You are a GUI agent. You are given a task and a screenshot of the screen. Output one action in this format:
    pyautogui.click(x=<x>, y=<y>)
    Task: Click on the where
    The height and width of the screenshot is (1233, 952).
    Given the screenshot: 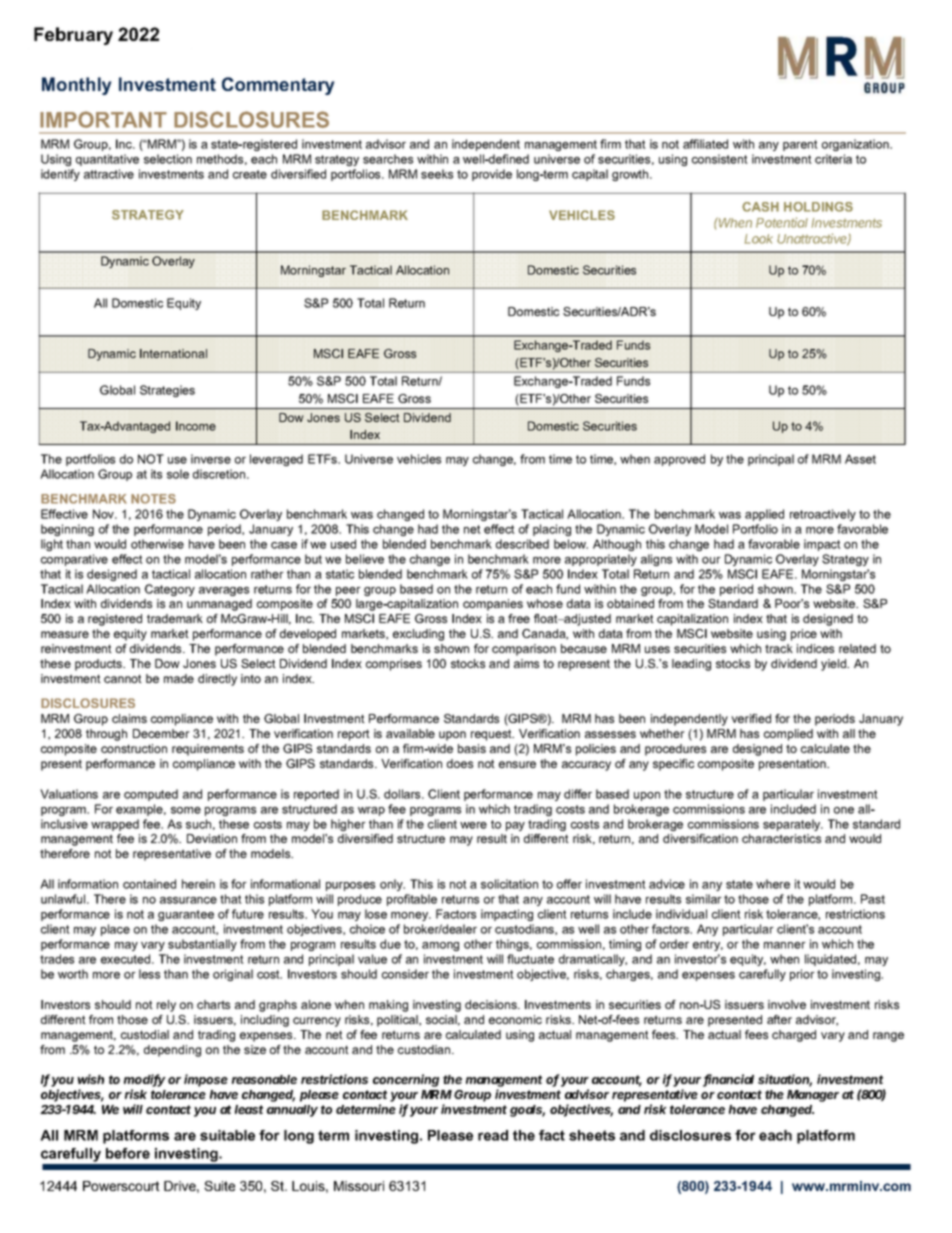 What is the action you would take?
    pyautogui.click(x=773, y=884)
